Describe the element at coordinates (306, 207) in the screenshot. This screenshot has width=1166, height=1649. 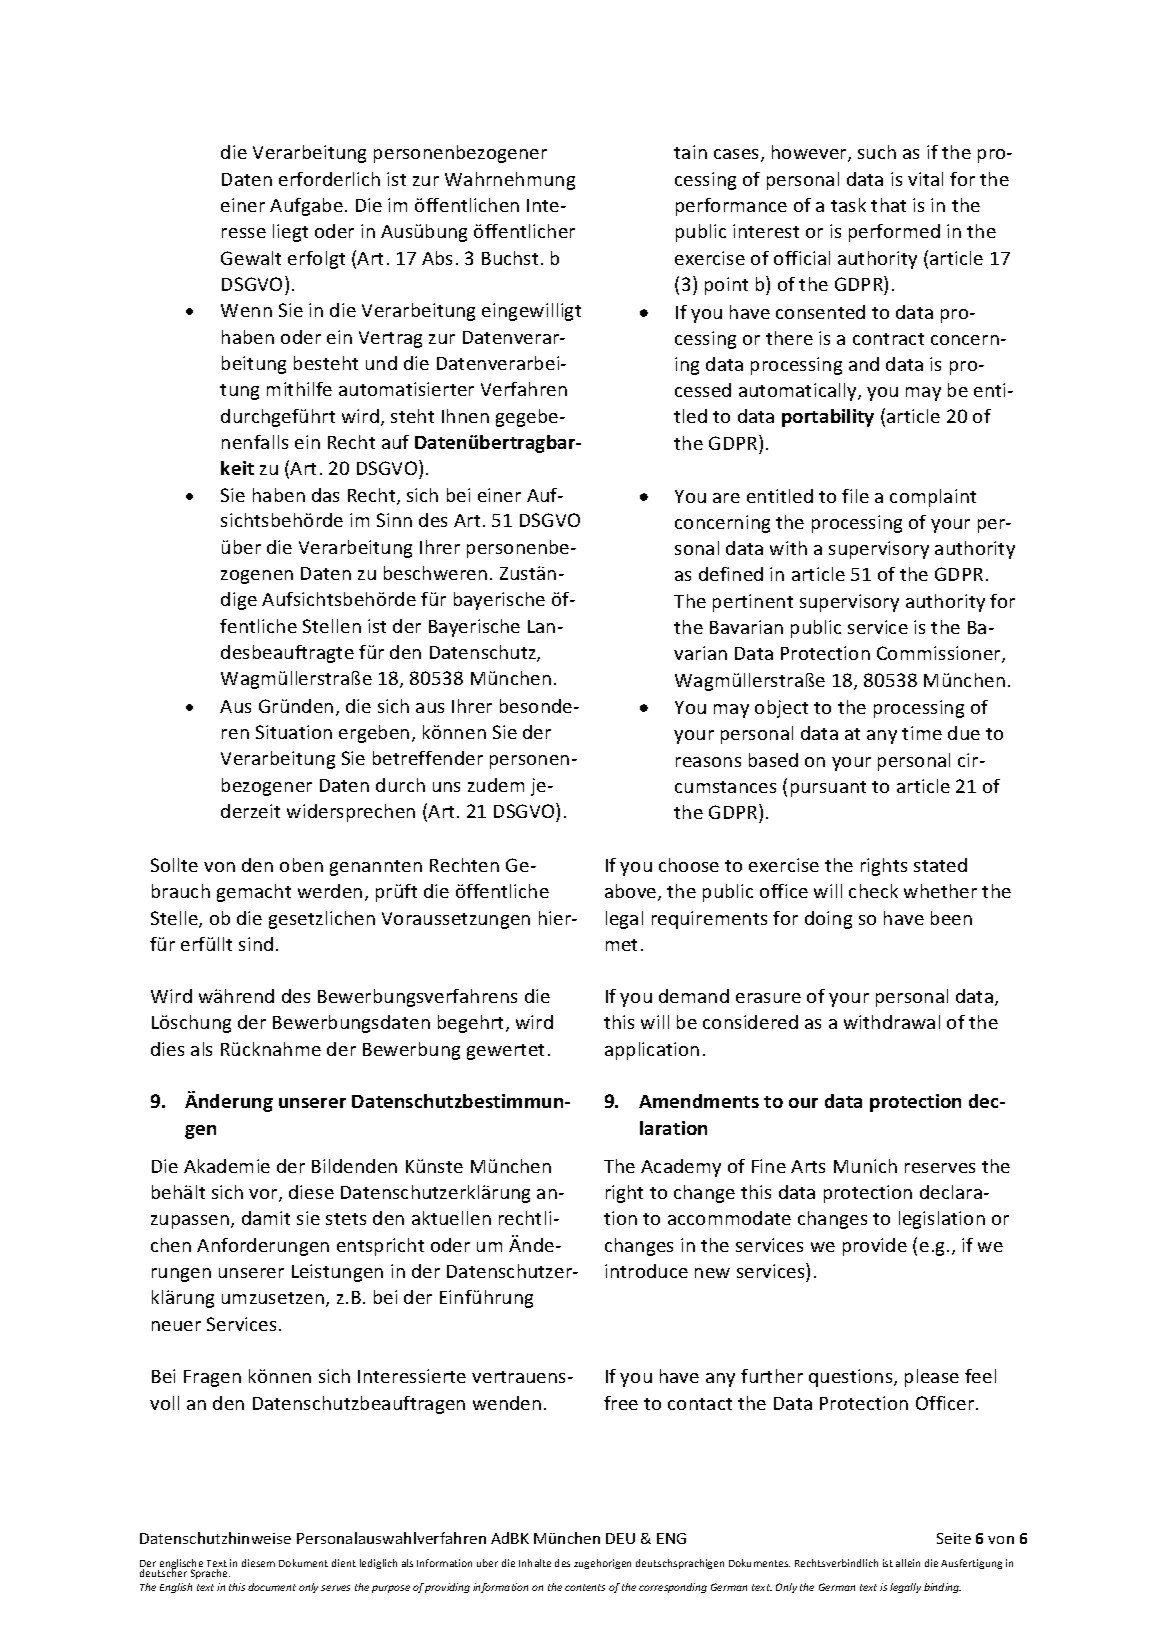
I see `Aufgabe` at that location.
